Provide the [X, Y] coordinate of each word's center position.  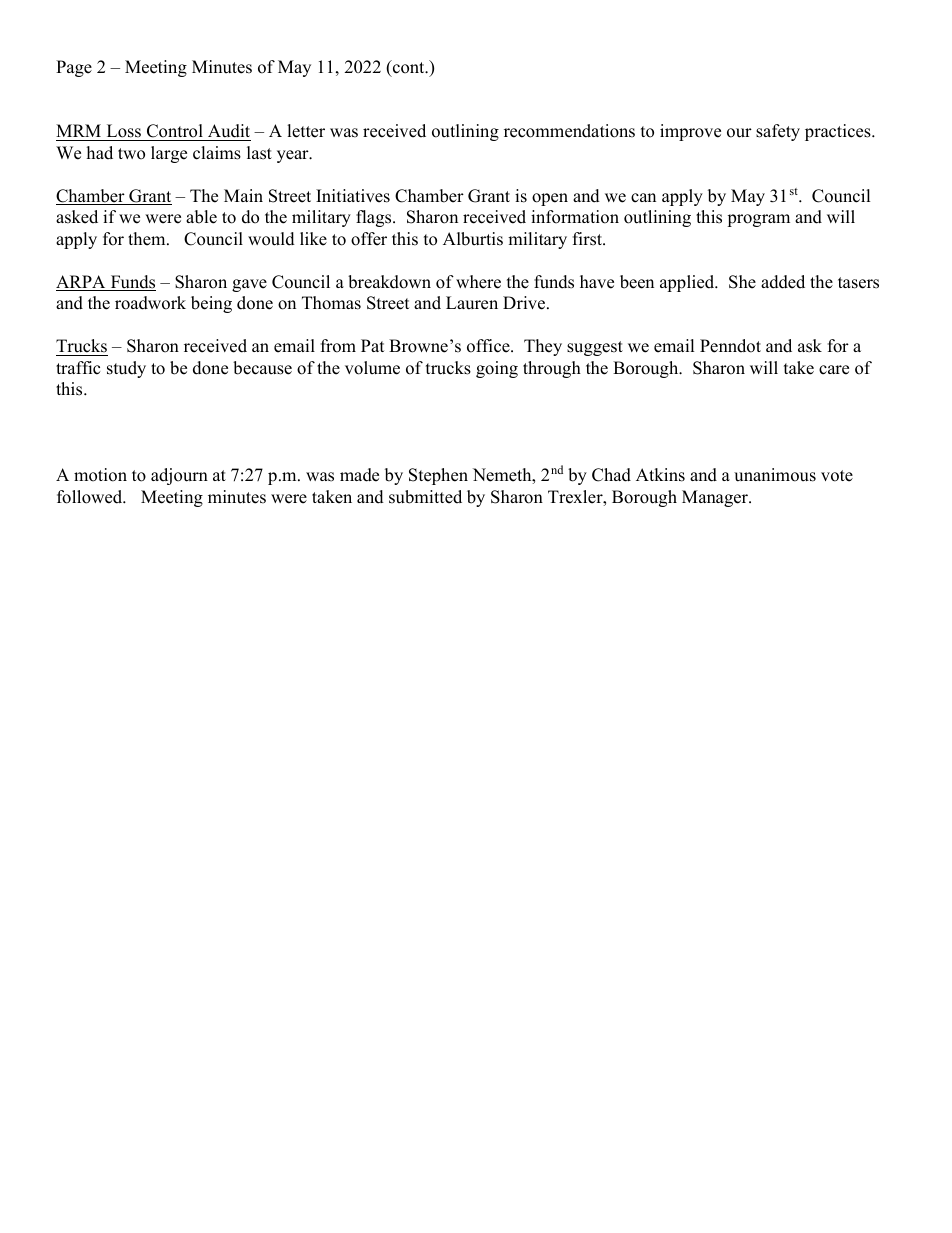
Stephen [438, 476]
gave [249, 285]
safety [778, 132]
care [834, 370]
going [497, 369]
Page [74, 68]
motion [100, 475]
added [783, 282]
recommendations [569, 131]
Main [243, 195]
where [478, 282]
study [126, 369]
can [643, 198]
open [550, 199]
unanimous [775, 475]
